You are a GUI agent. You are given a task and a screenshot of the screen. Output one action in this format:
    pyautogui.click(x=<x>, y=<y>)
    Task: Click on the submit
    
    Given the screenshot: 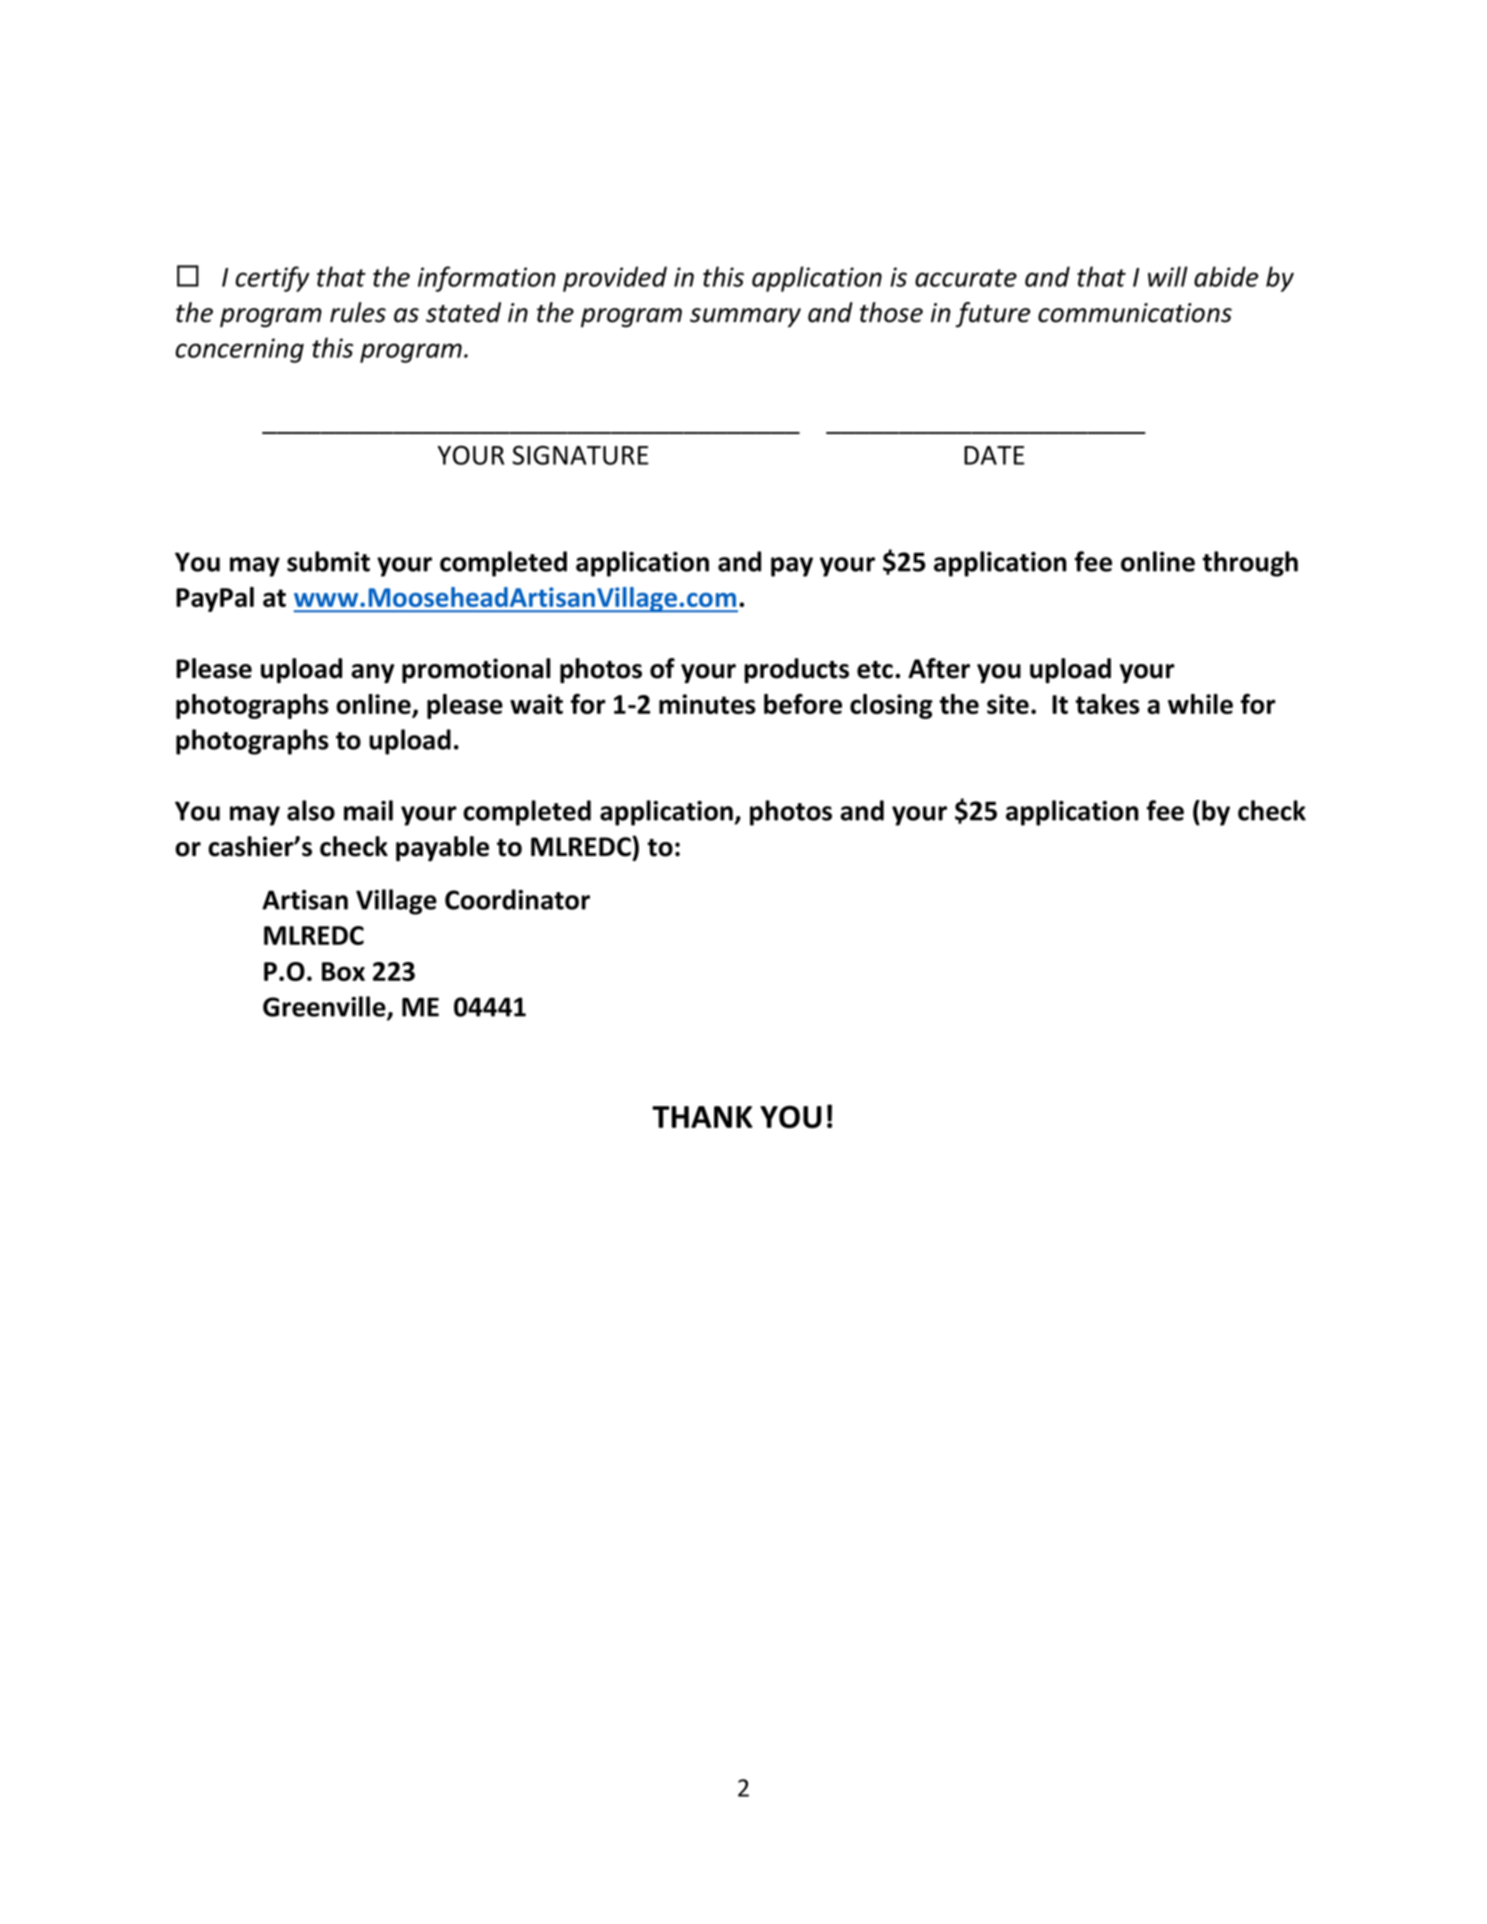 What is the action you would take?
    pyautogui.click(x=328, y=561)
